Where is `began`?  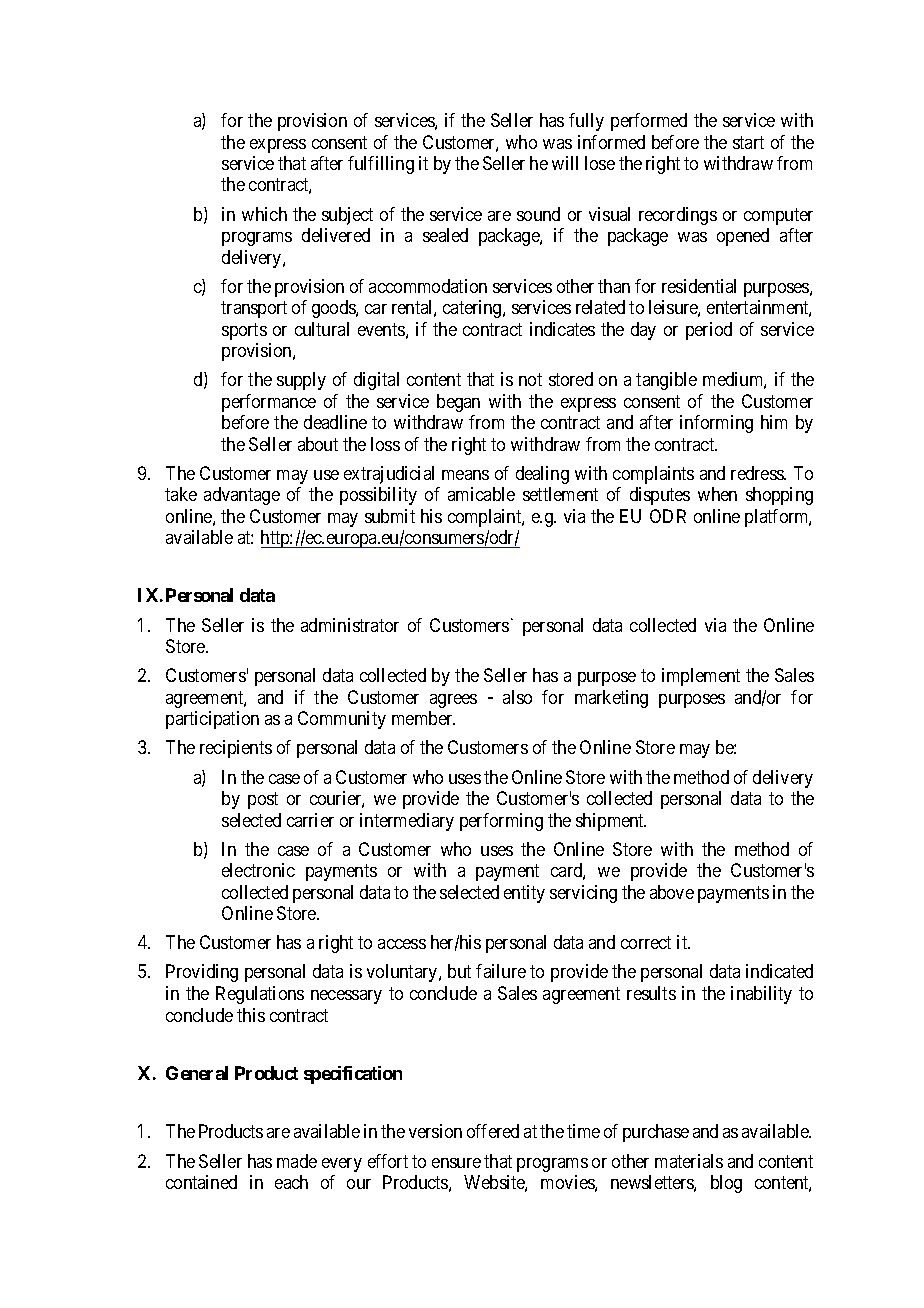 began is located at coordinates (458, 403).
